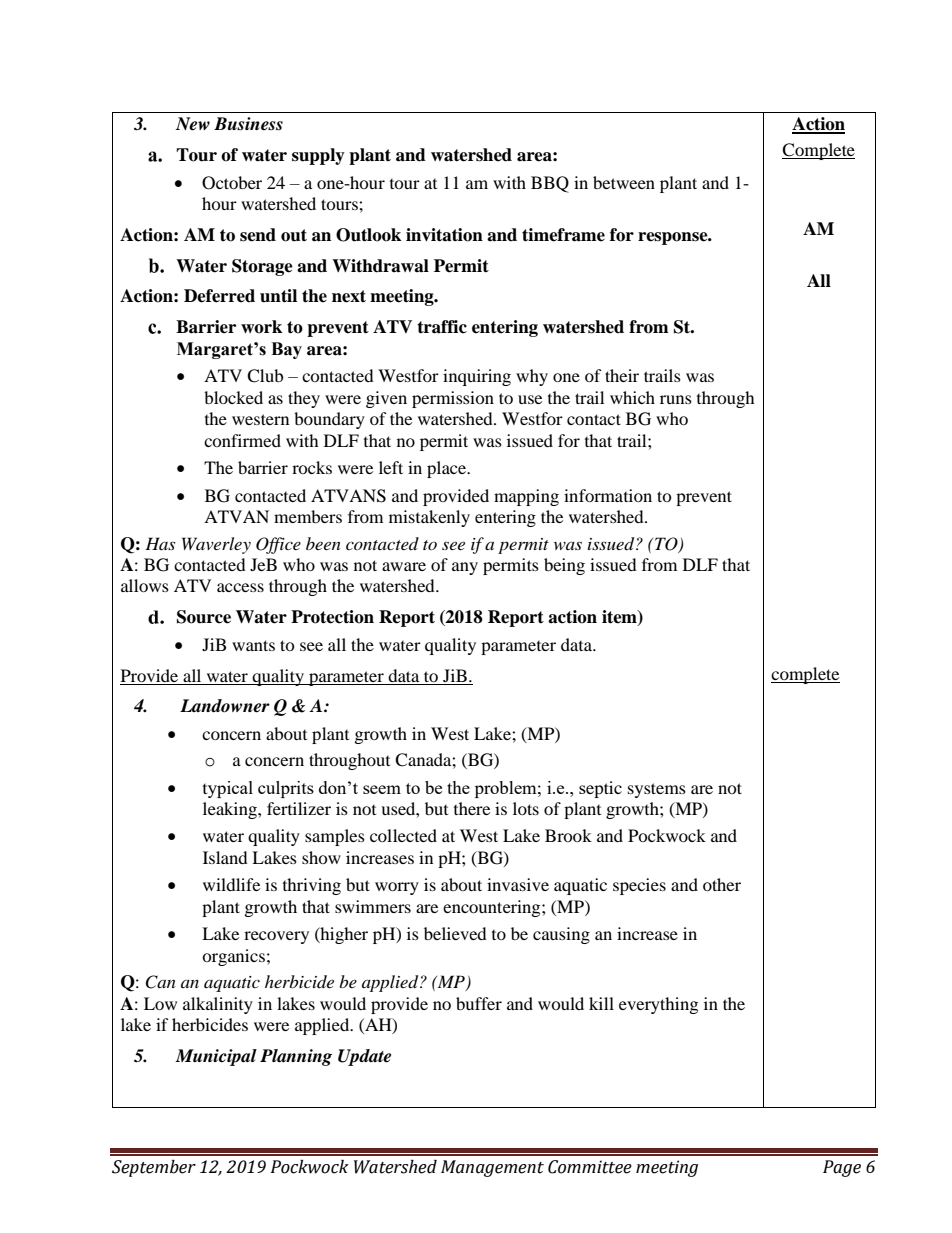 Image resolution: width=952 pixels, height=1233 pixels. I want to click on wants, so click(253, 645).
